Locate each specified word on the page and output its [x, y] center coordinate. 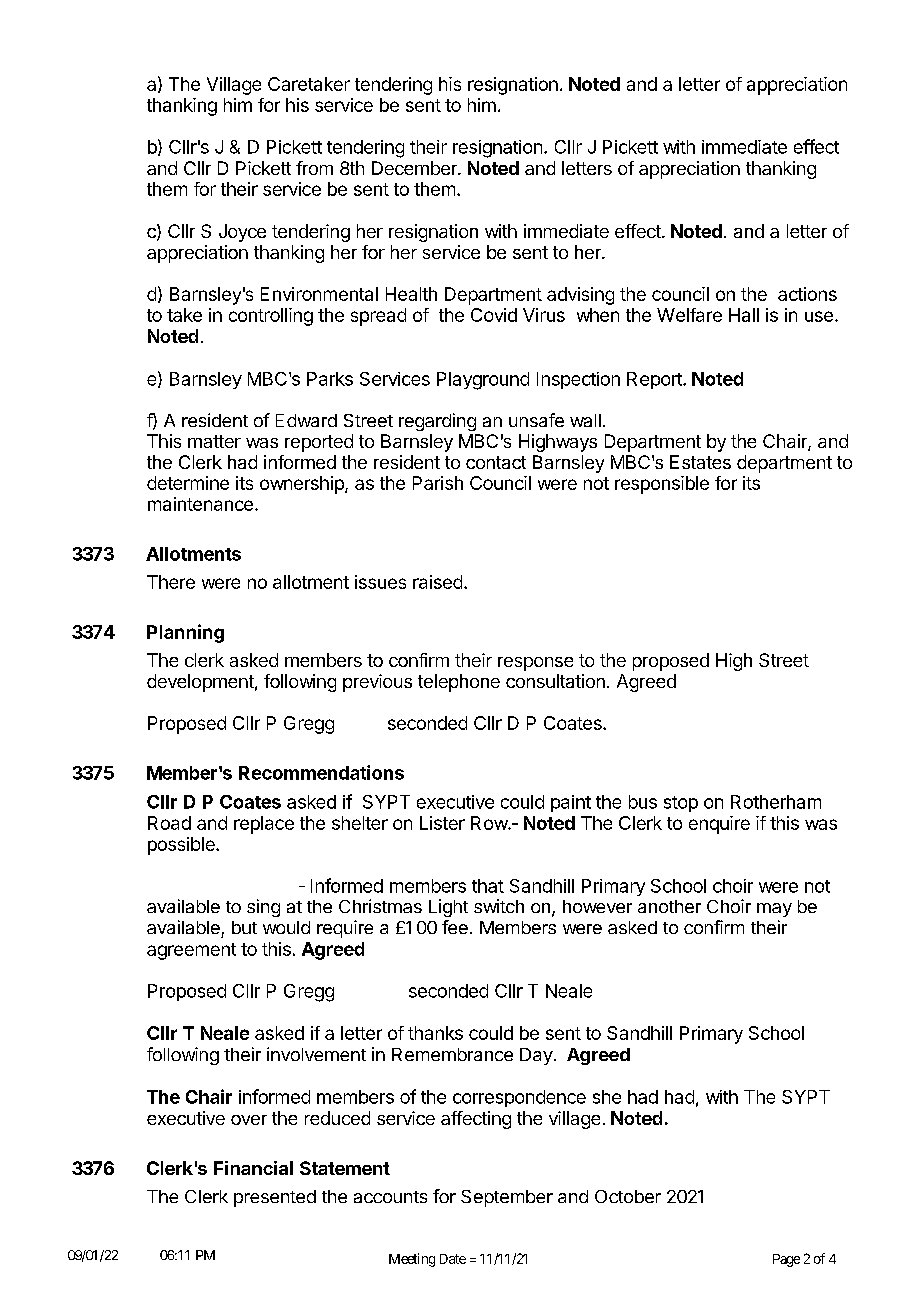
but [244, 927]
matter [214, 441]
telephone [459, 683]
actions [807, 294]
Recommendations [321, 772]
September [507, 1198]
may [774, 910]
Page [786, 1260]
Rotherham [776, 802]
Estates [700, 462]
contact [496, 462]
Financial [253, 1168]
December [415, 168]
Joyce [242, 233]
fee [455, 927]
